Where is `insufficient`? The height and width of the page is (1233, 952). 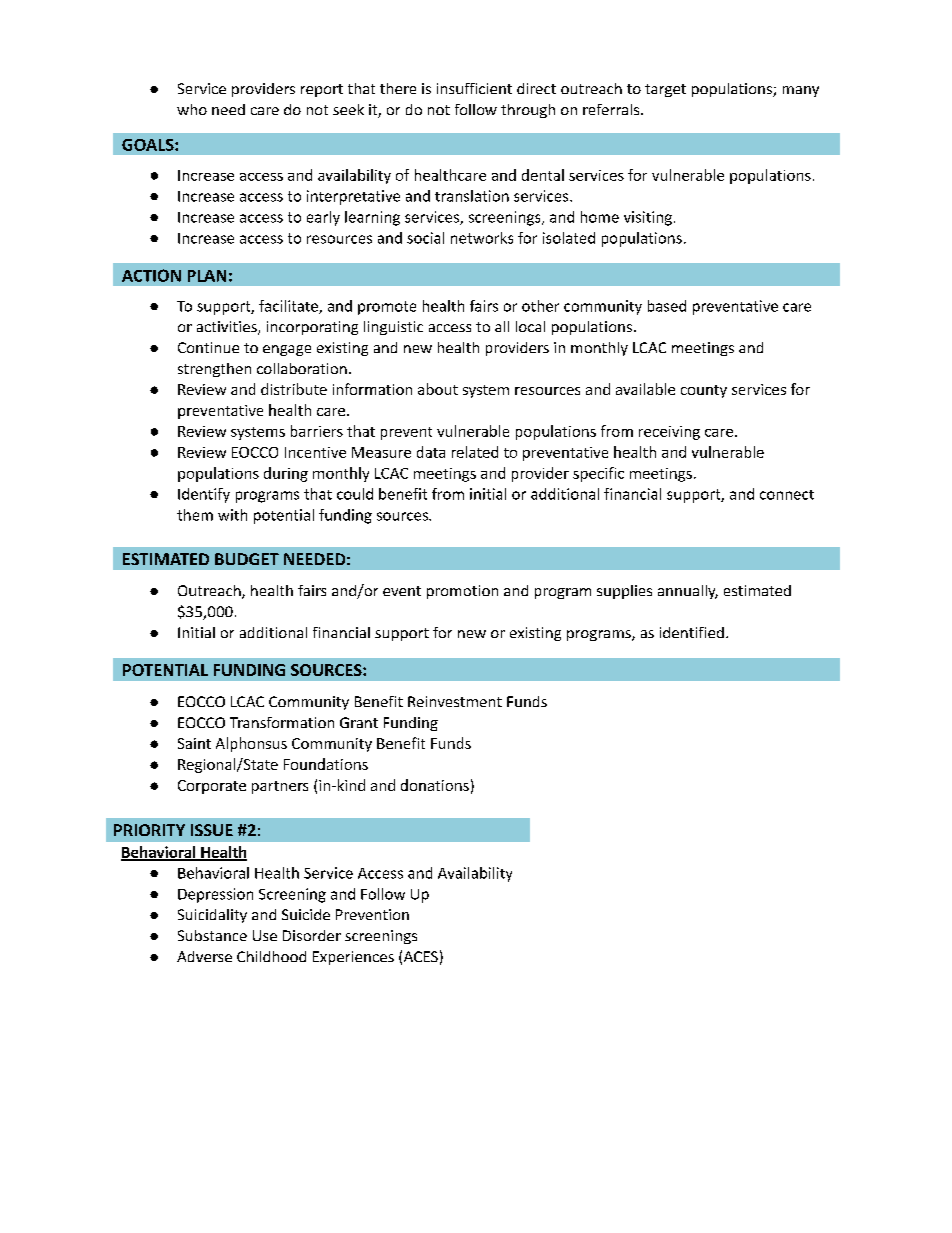 insufficient is located at coordinates (474, 88).
